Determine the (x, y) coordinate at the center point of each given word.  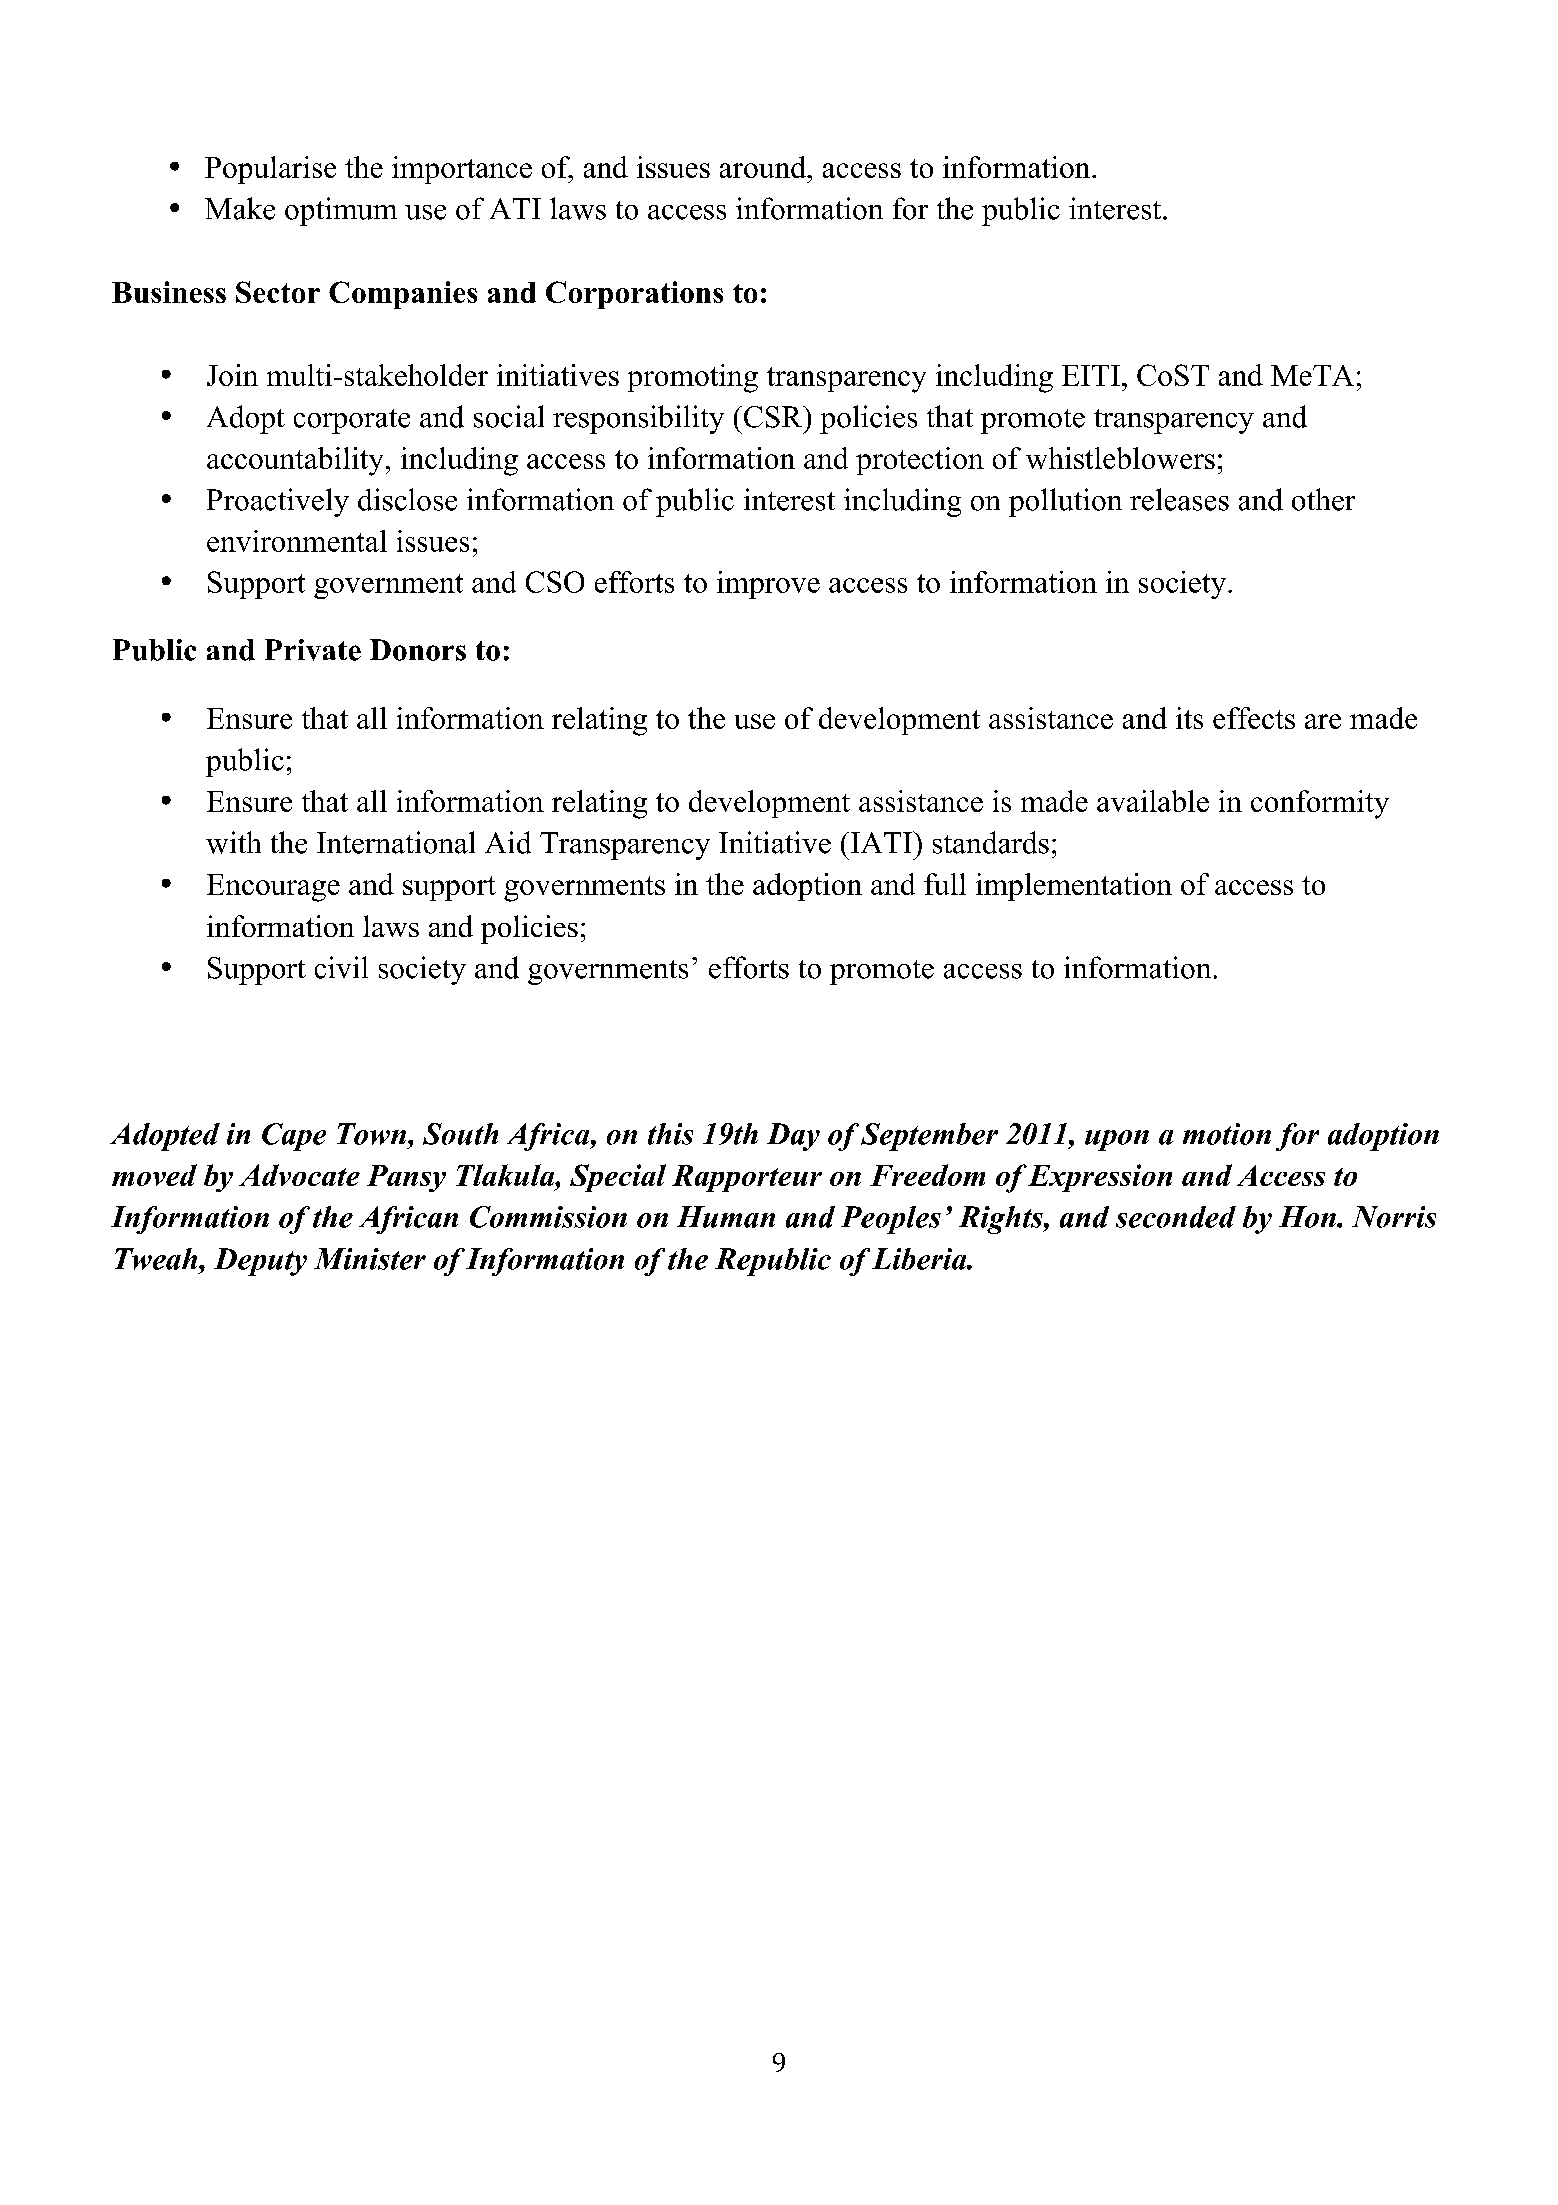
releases (1179, 499)
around (764, 167)
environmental (297, 541)
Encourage (273, 888)
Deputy (260, 1262)
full (945, 884)
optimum (341, 211)
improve (768, 585)
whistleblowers (1120, 458)
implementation (1074, 887)
